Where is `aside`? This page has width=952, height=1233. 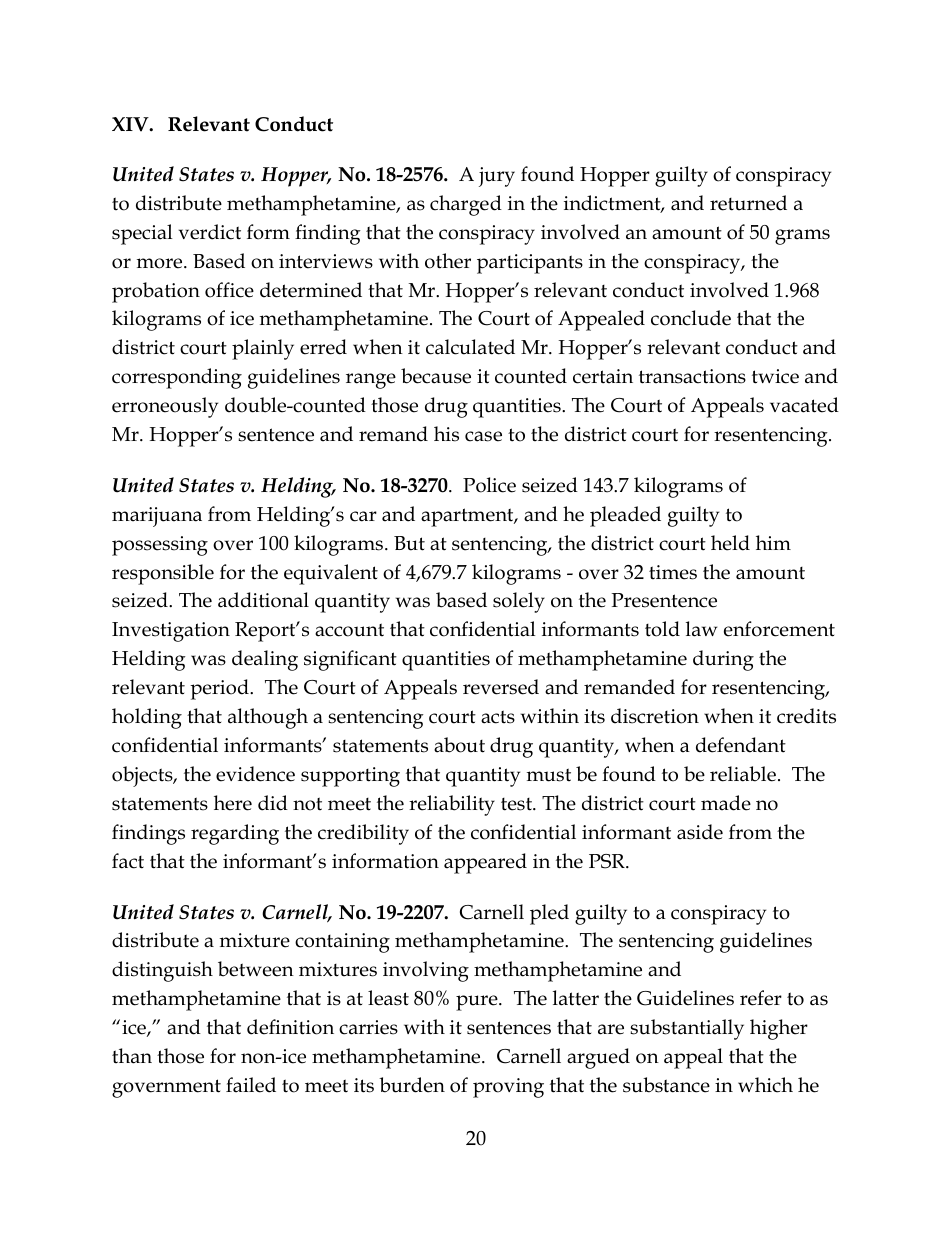
aside is located at coordinates (700, 832).
